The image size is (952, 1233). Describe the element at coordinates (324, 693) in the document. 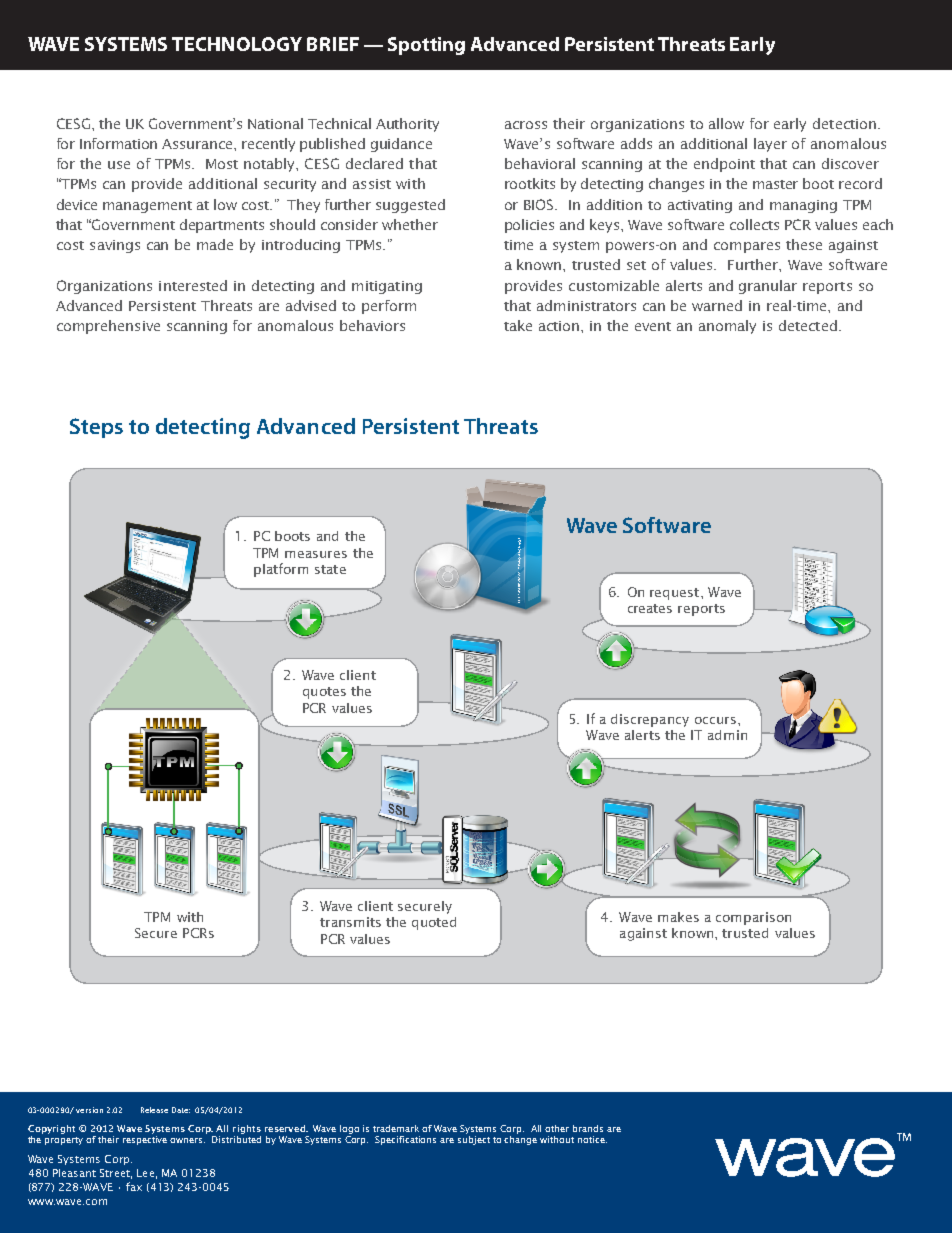

I see `quotes` at that location.
